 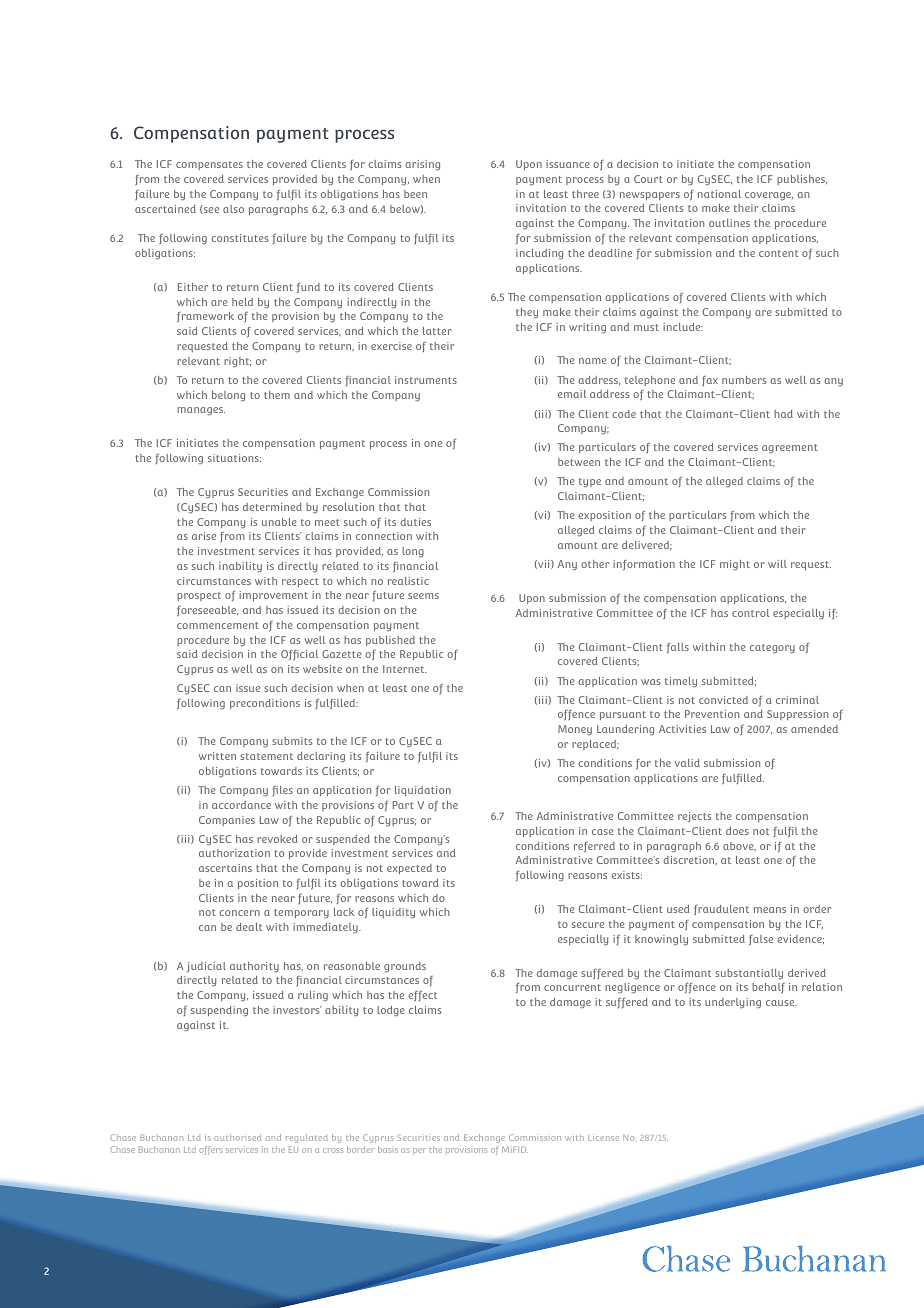 What do you see at coordinates (415, 194) in the image?
I see `been` at bounding box center [415, 194].
